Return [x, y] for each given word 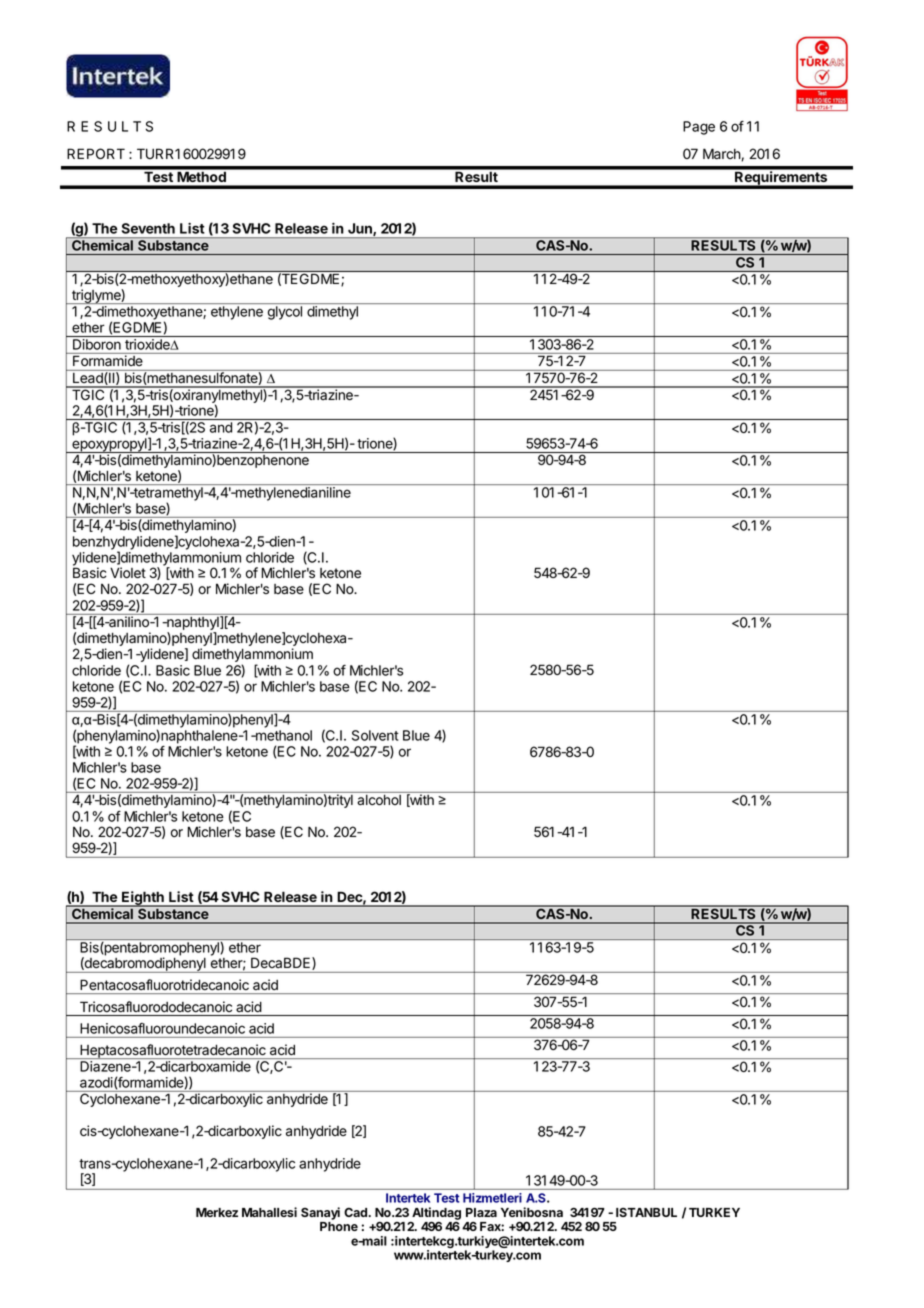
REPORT [96, 153]
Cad [356, 1212]
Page [699, 128]
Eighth [143, 899]
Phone [339, 1226]
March [722, 154]
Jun [361, 229]
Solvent [375, 735]
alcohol [379, 800]
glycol [285, 313]
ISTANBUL [646, 1212]
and [221, 427]
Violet [128, 573]
